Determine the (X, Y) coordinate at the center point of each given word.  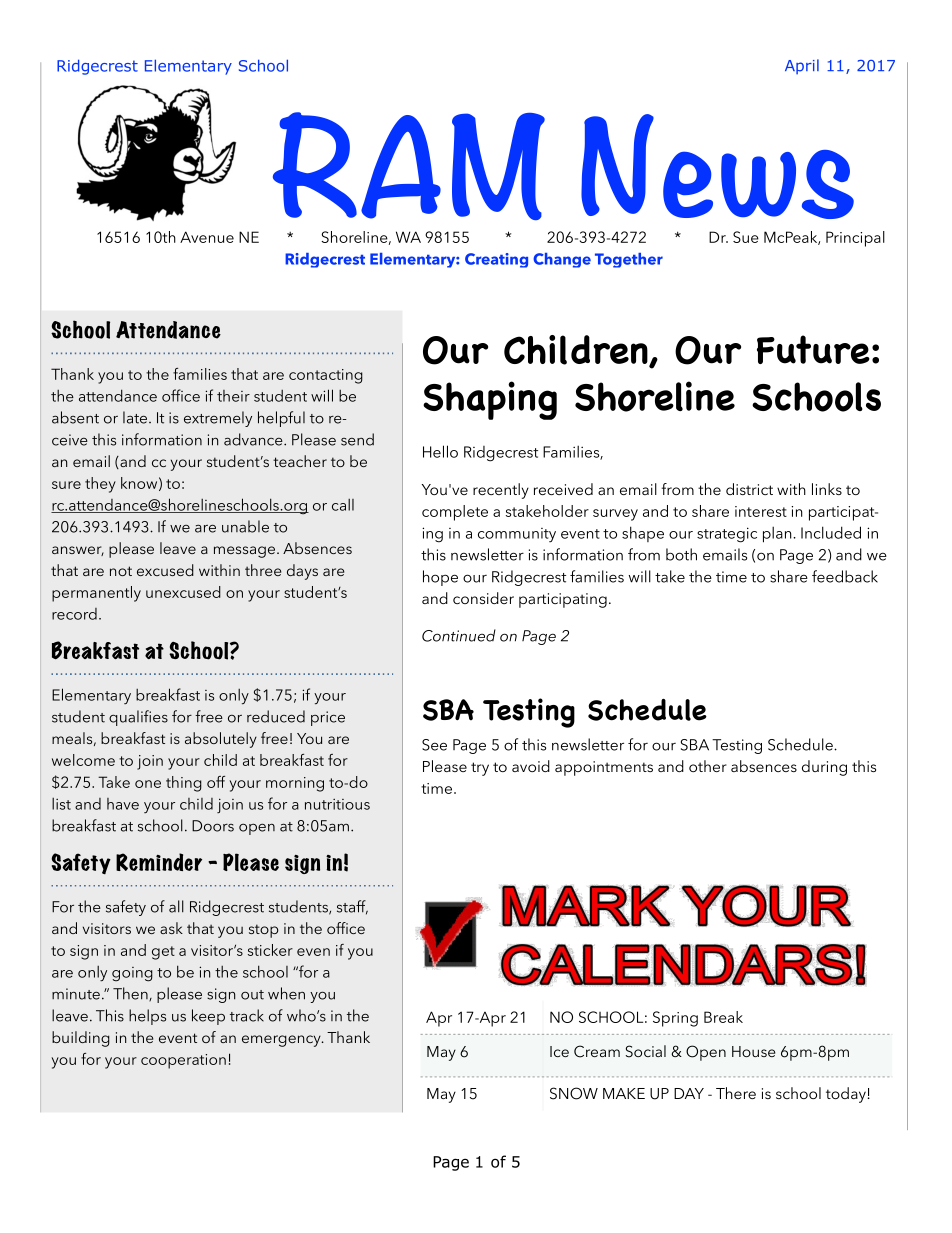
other (708, 766)
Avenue (207, 237)
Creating (496, 260)
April (802, 67)
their (233, 396)
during (824, 768)
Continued (459, 635)
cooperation (183, 1061)
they (100, 485)
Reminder (159, 862)
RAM (409, 166)
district (749, 489)
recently (501, 491)
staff (352, 907)
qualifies (138, 718)
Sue (746, 237)
